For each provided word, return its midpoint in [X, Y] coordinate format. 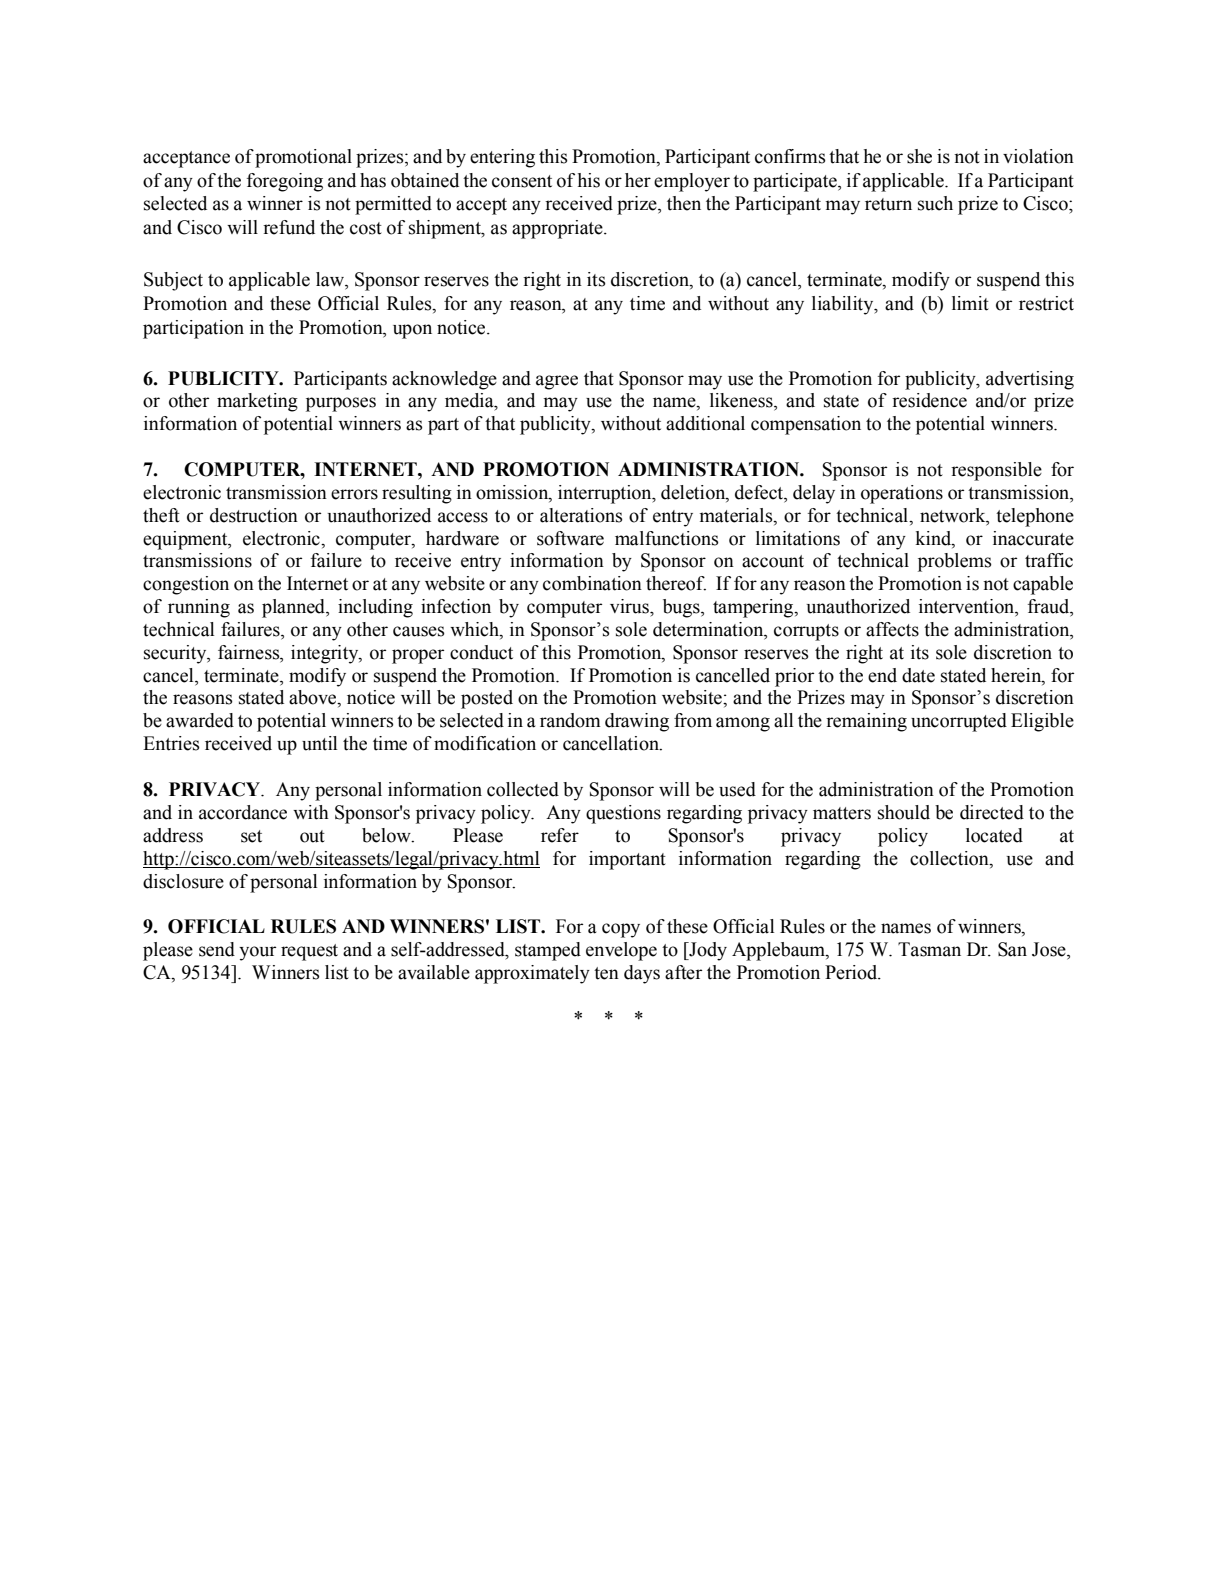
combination [592, 583]
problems [955, 562]
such [935, 203]
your [257, 953]
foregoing [285, 182]
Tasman [929, 949]
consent [522, 181]
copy [621, 930]
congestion [186, 585]
